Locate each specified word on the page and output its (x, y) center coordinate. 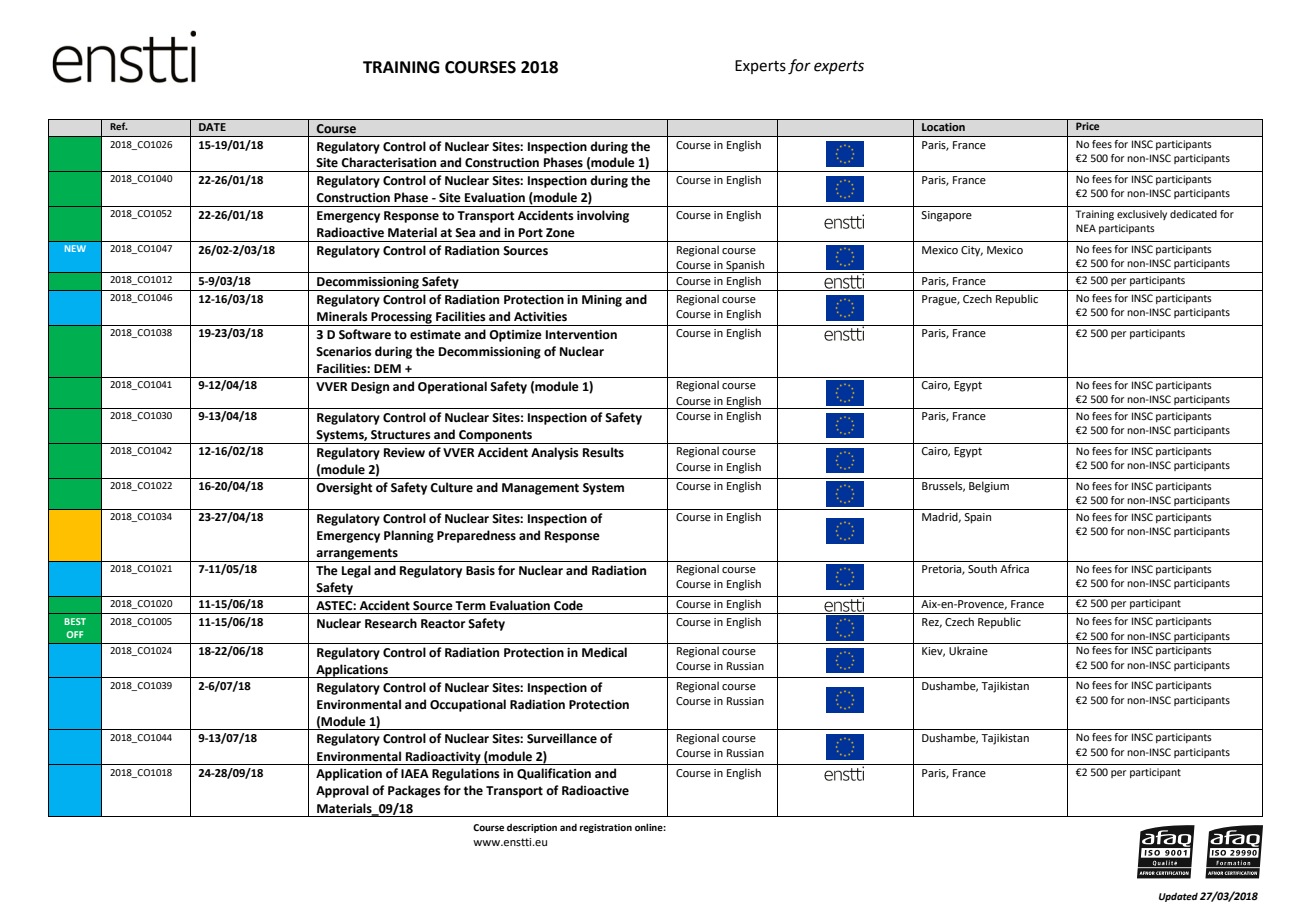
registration (606, 828)
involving (603, 216)
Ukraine (968, 650)
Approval (342, 791)
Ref (119, 126)
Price (1087, 126)
